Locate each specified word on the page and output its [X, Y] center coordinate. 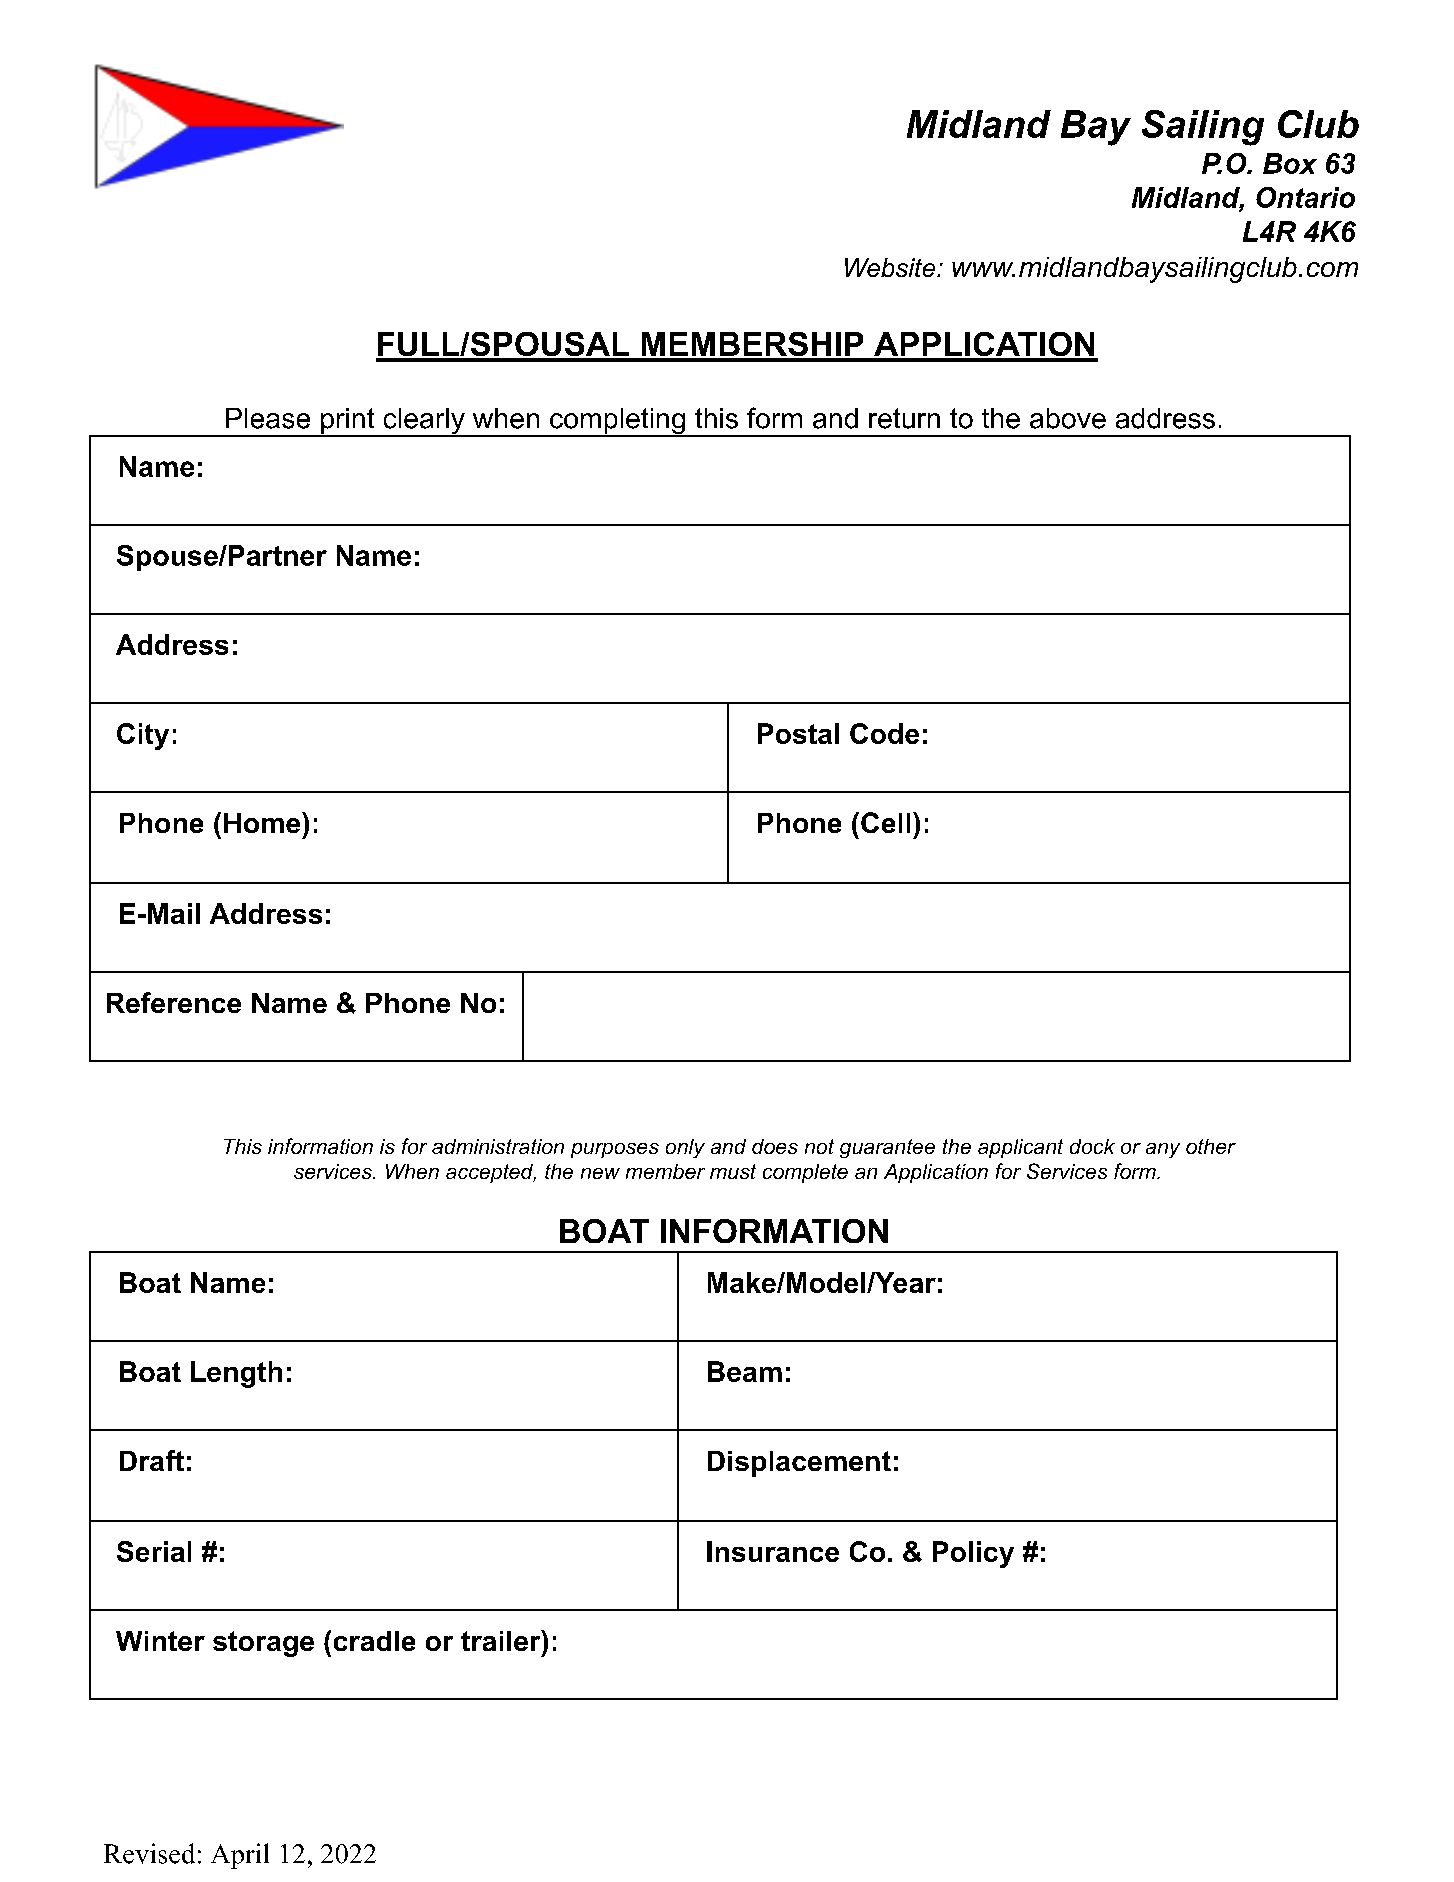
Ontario [1305, 197]
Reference [174, 1002]
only [685, 1148]
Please [268, 418]
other [1211, 1146]
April [240, 1856]
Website [890, 267]
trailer [502, 1640]
